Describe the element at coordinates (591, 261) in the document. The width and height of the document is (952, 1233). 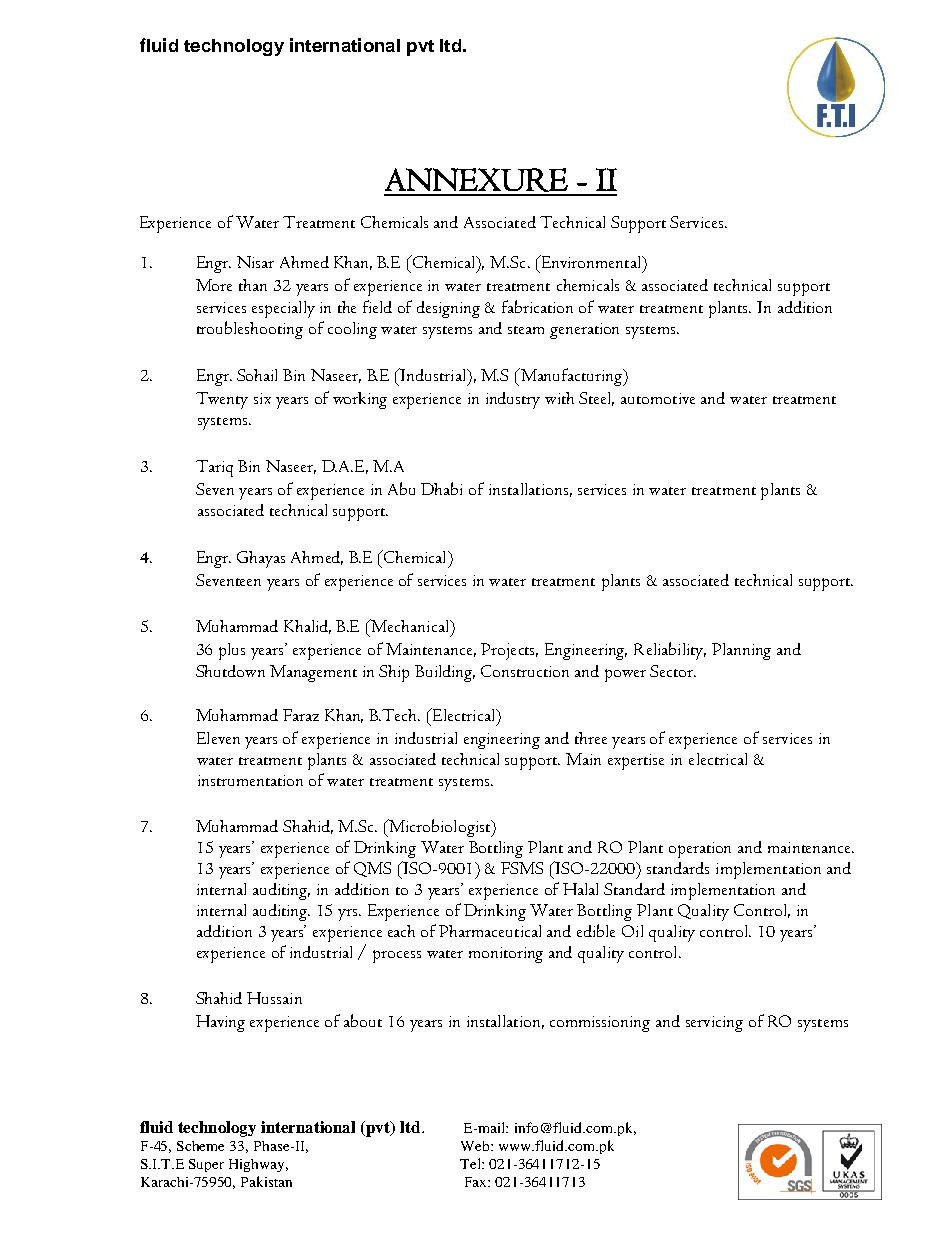
I see `Environmental` at that location.
